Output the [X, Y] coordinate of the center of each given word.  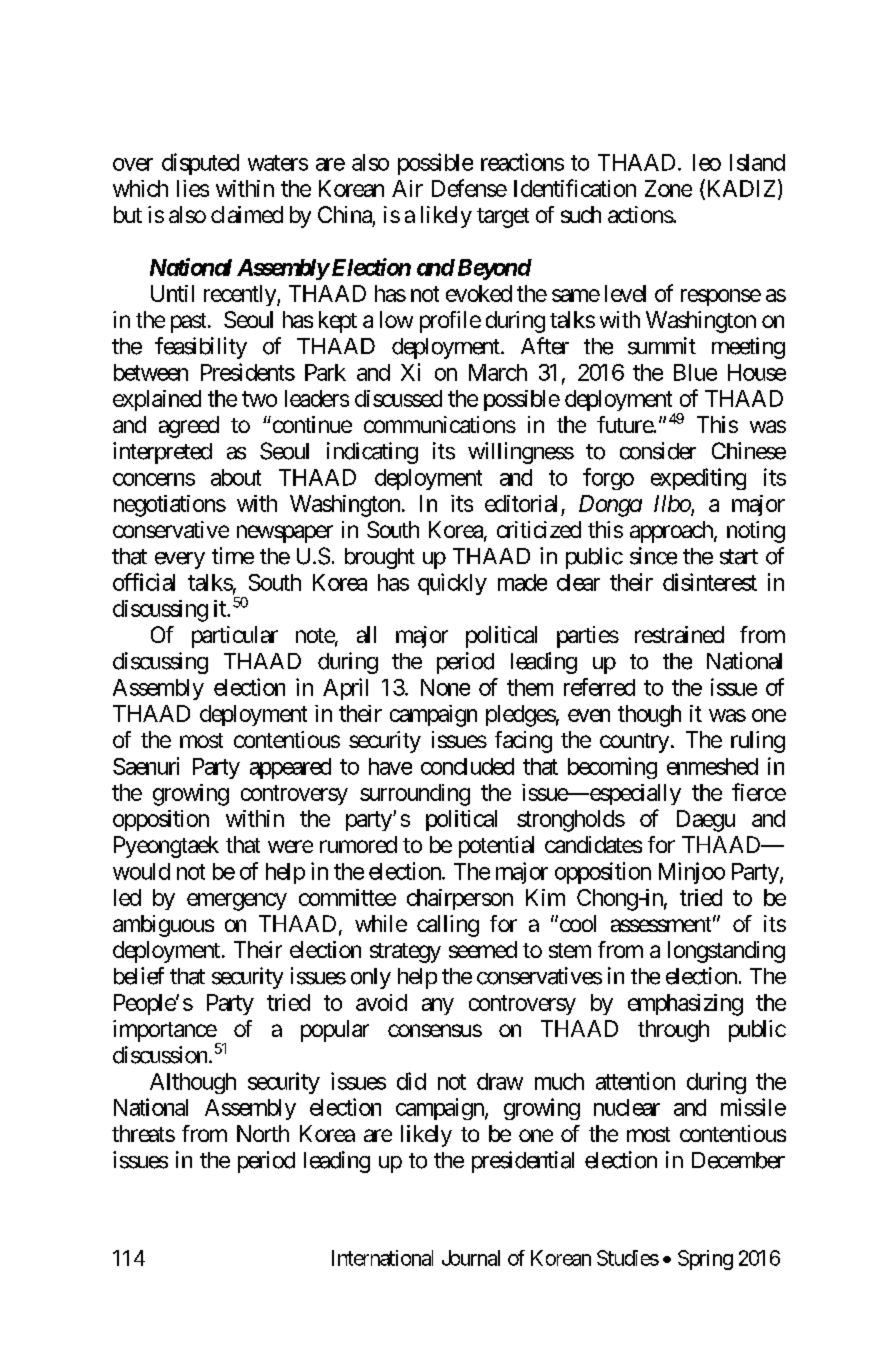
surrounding [415, 795]
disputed [200, 164]
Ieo [707, 162]
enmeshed [712, 766]
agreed [189, 427]
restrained [679, 634]
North [263, 1133]
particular [235, 637]
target [503, 218]
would [141, 871]
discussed [398, 398]
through [673, 1031]
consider [658, 451]
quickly [452, 584]
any [438, 1006]
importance [165, 1032]
